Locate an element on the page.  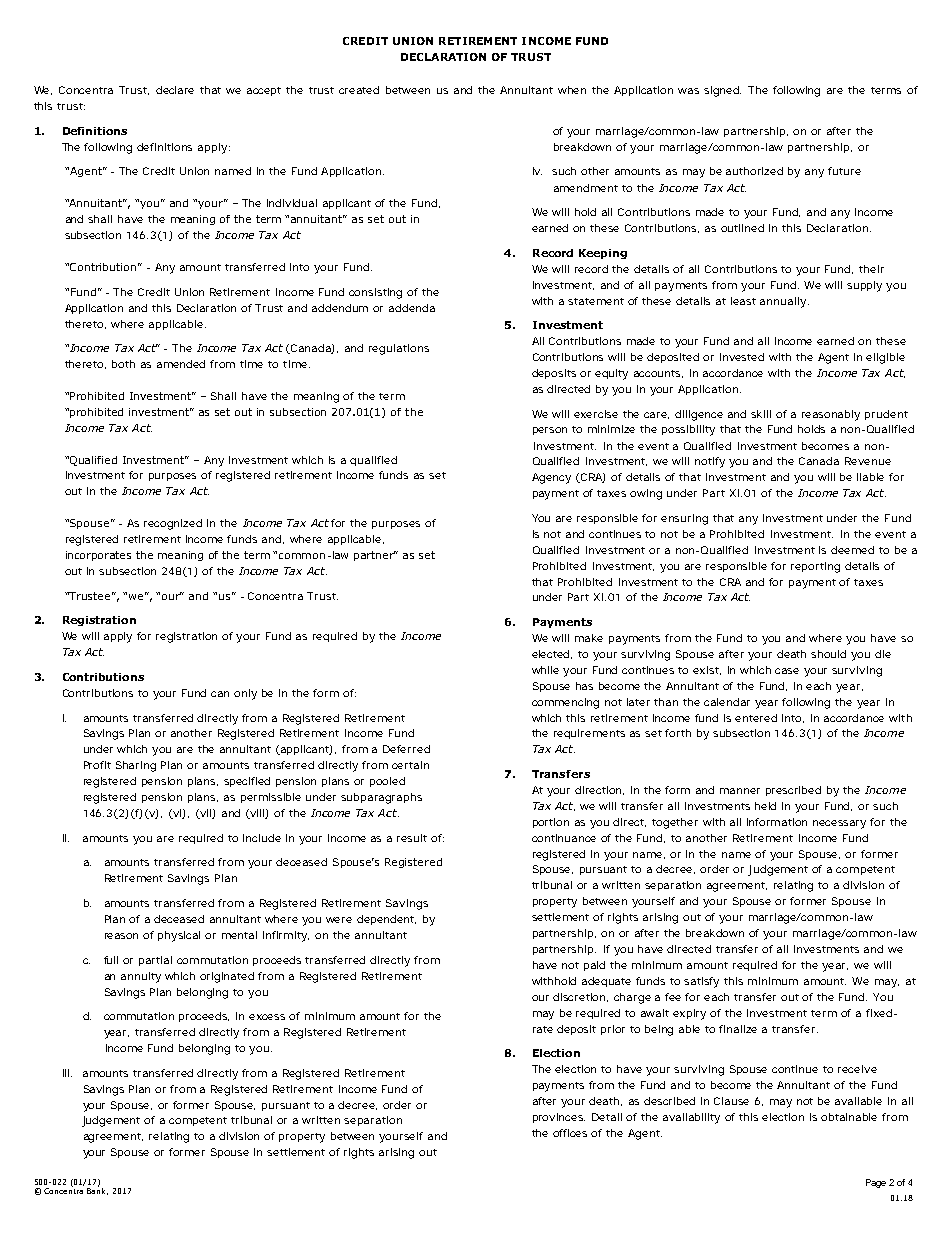
specified is located at coordinates (247, 782).
